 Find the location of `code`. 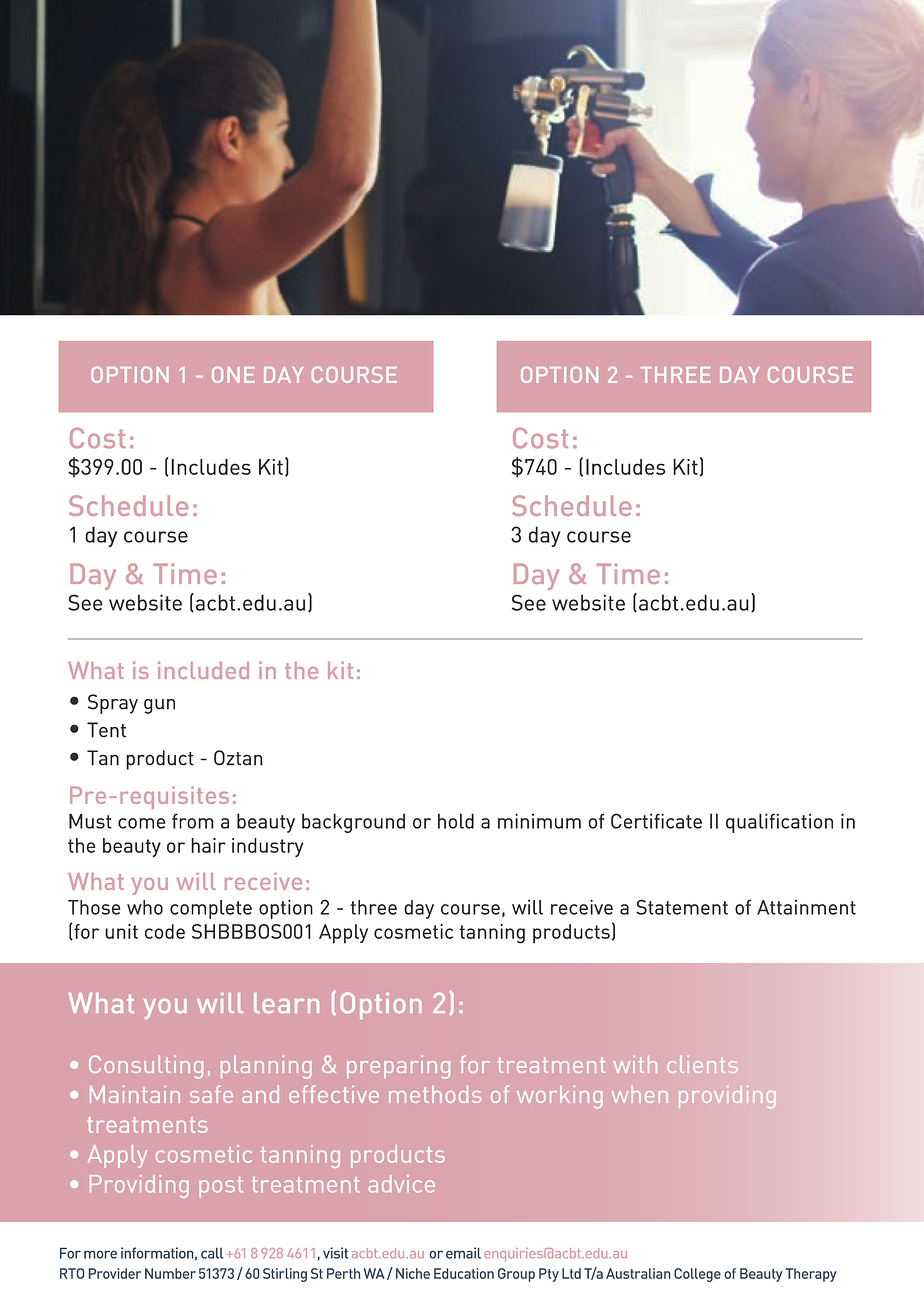

code is located at coordinates (165, 931).
